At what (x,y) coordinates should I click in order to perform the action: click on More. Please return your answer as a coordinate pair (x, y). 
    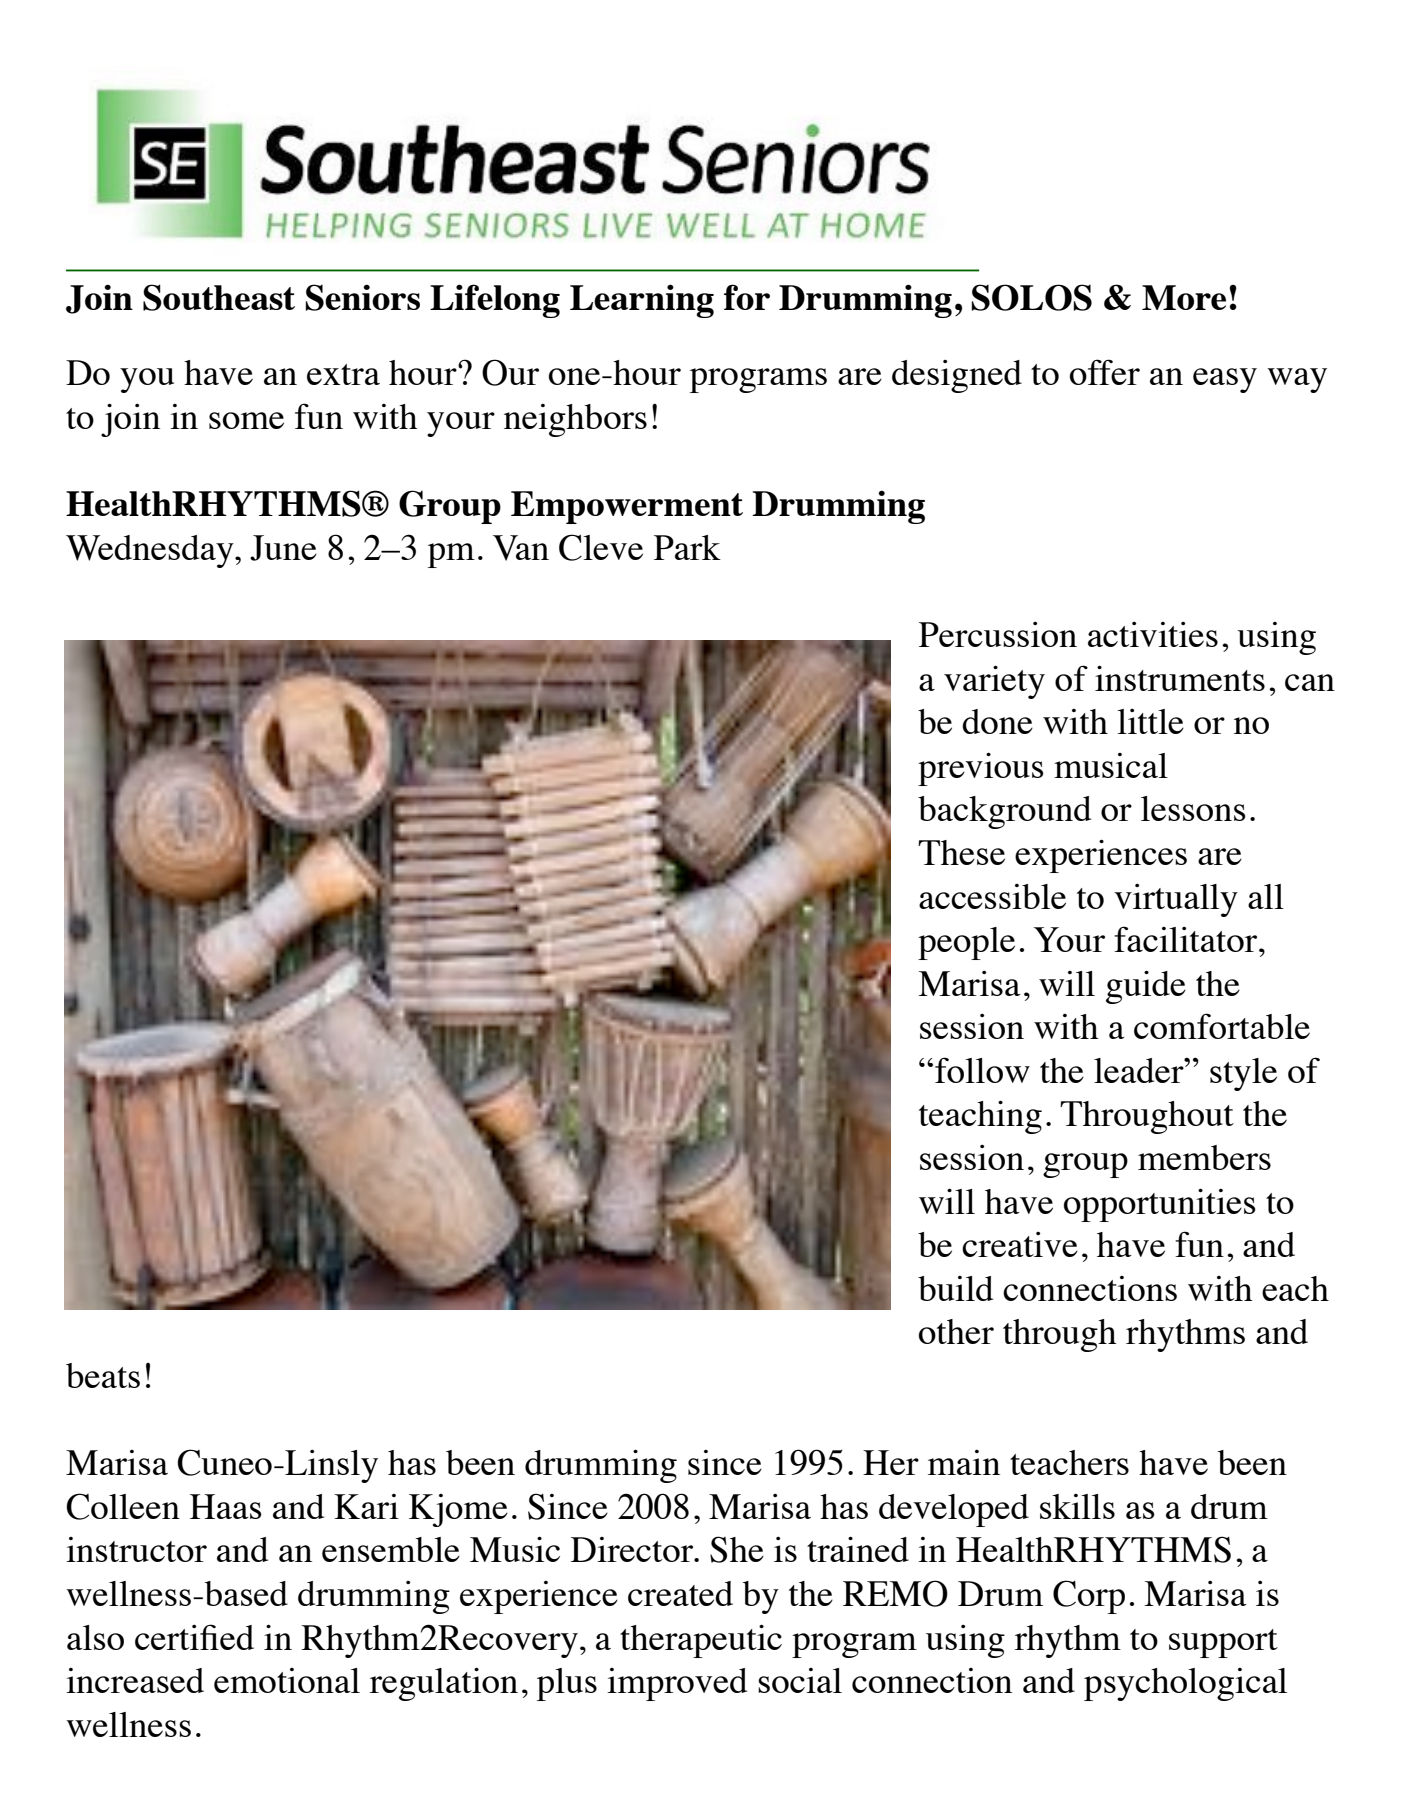
    Looking at the image, I should click on (1184, 297).
